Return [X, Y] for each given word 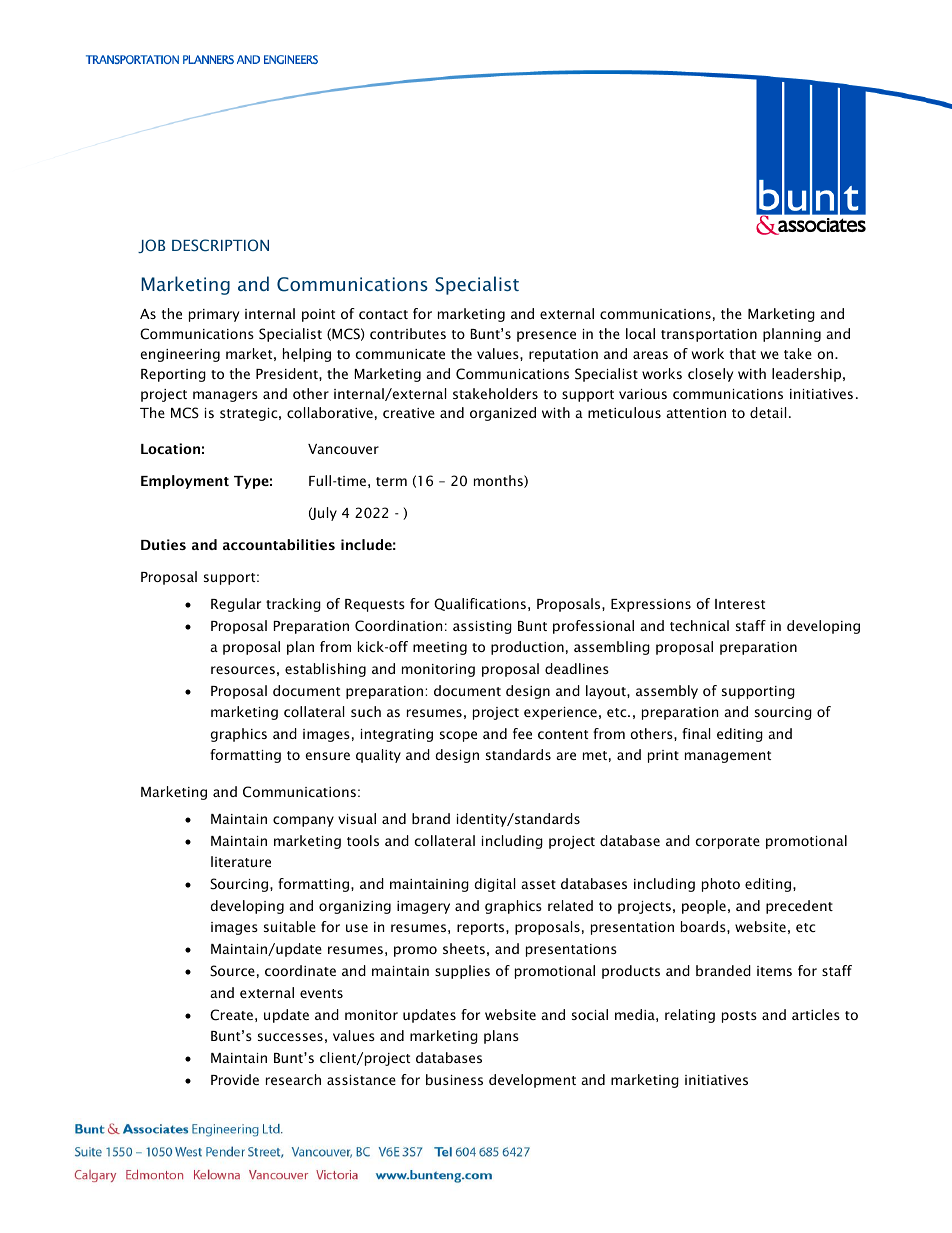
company [303, 821]
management [728, 757]
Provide [235, 1079]
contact [383, 314]
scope [458, 736]
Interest [740, 604]
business [454, 1079]
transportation [709, 335]
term [391, 481]
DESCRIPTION [220, 245]
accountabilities [279, 544]
